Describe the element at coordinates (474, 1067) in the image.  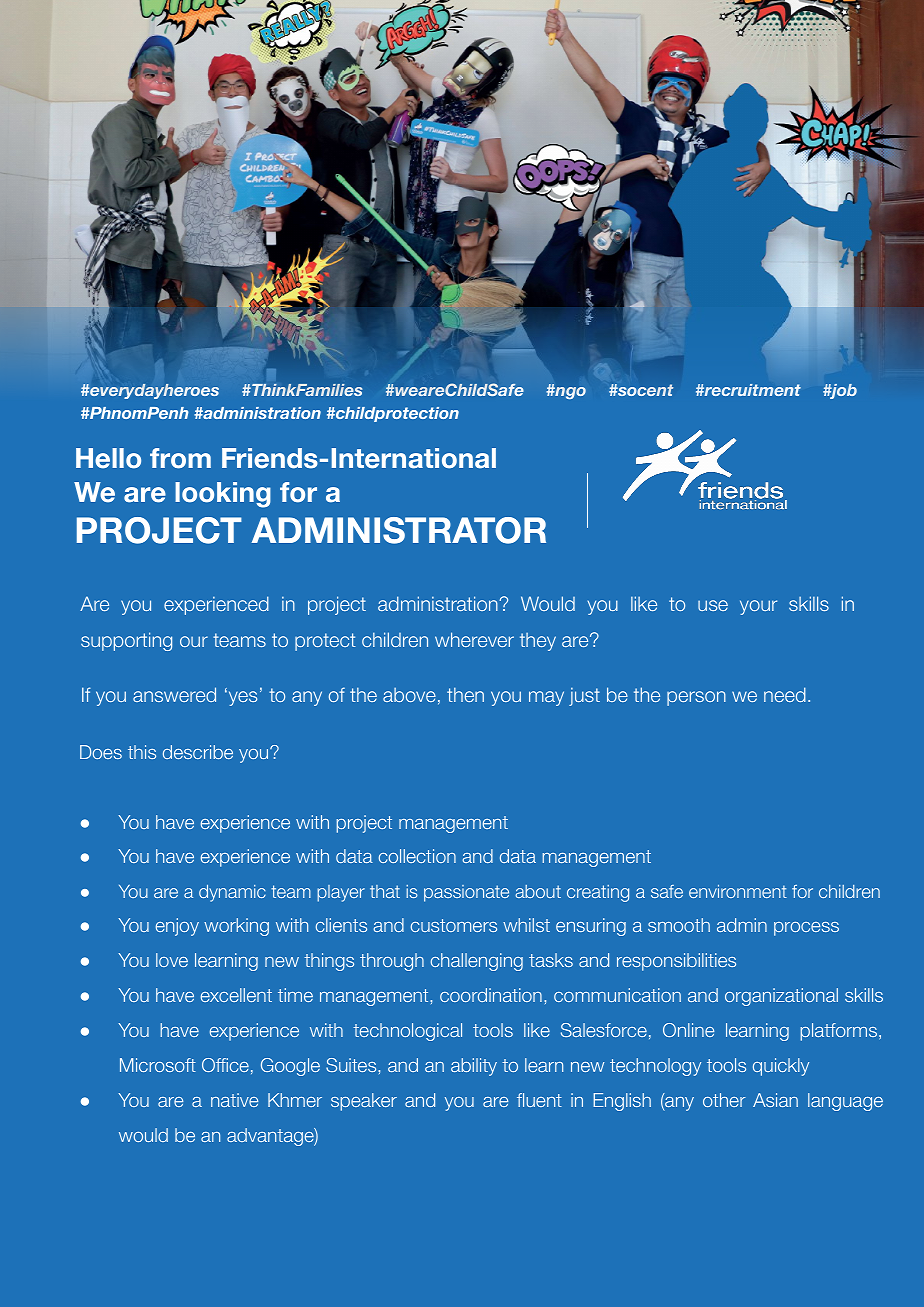
I see `ability` at that location.
